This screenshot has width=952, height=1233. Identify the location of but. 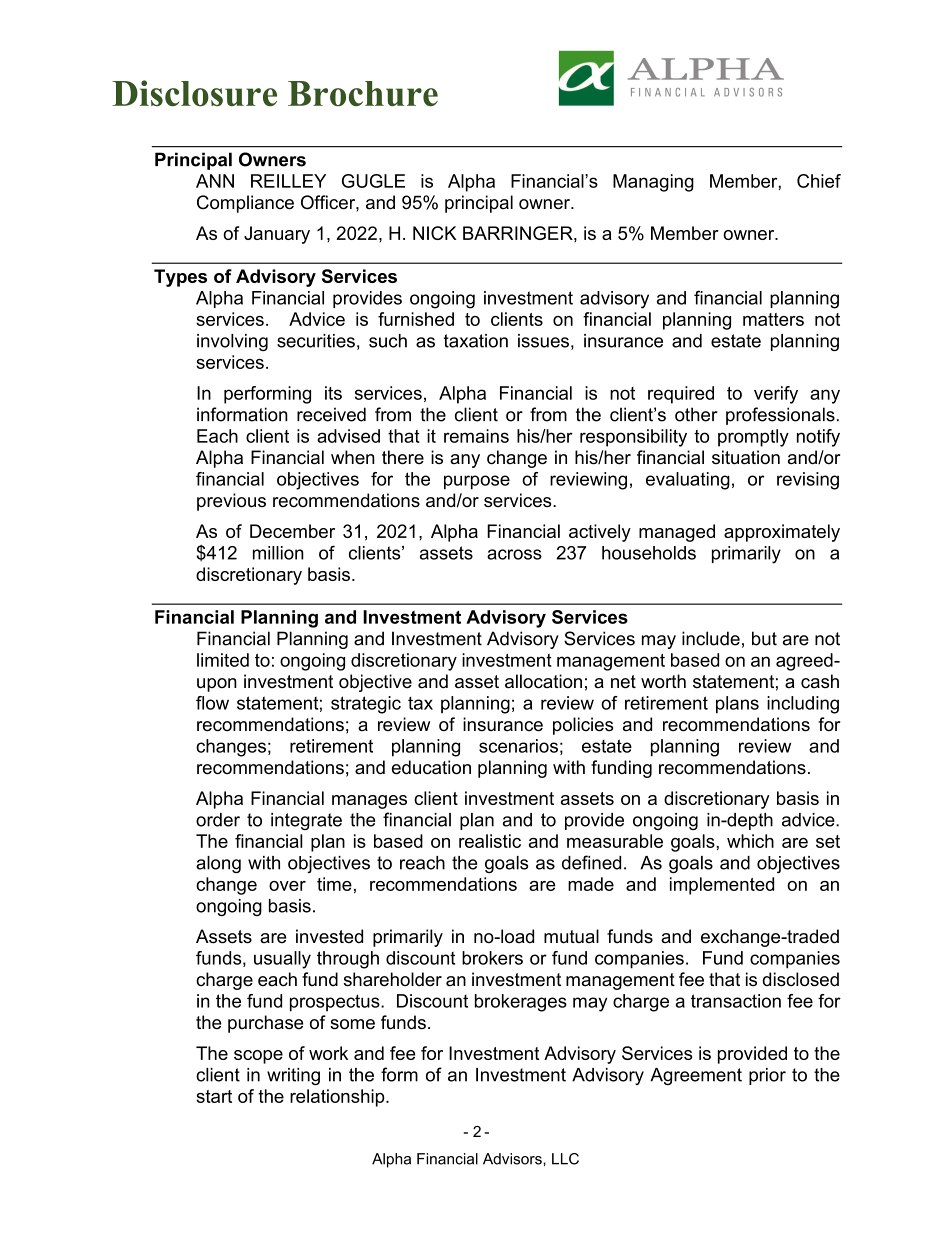
(764, 638).
